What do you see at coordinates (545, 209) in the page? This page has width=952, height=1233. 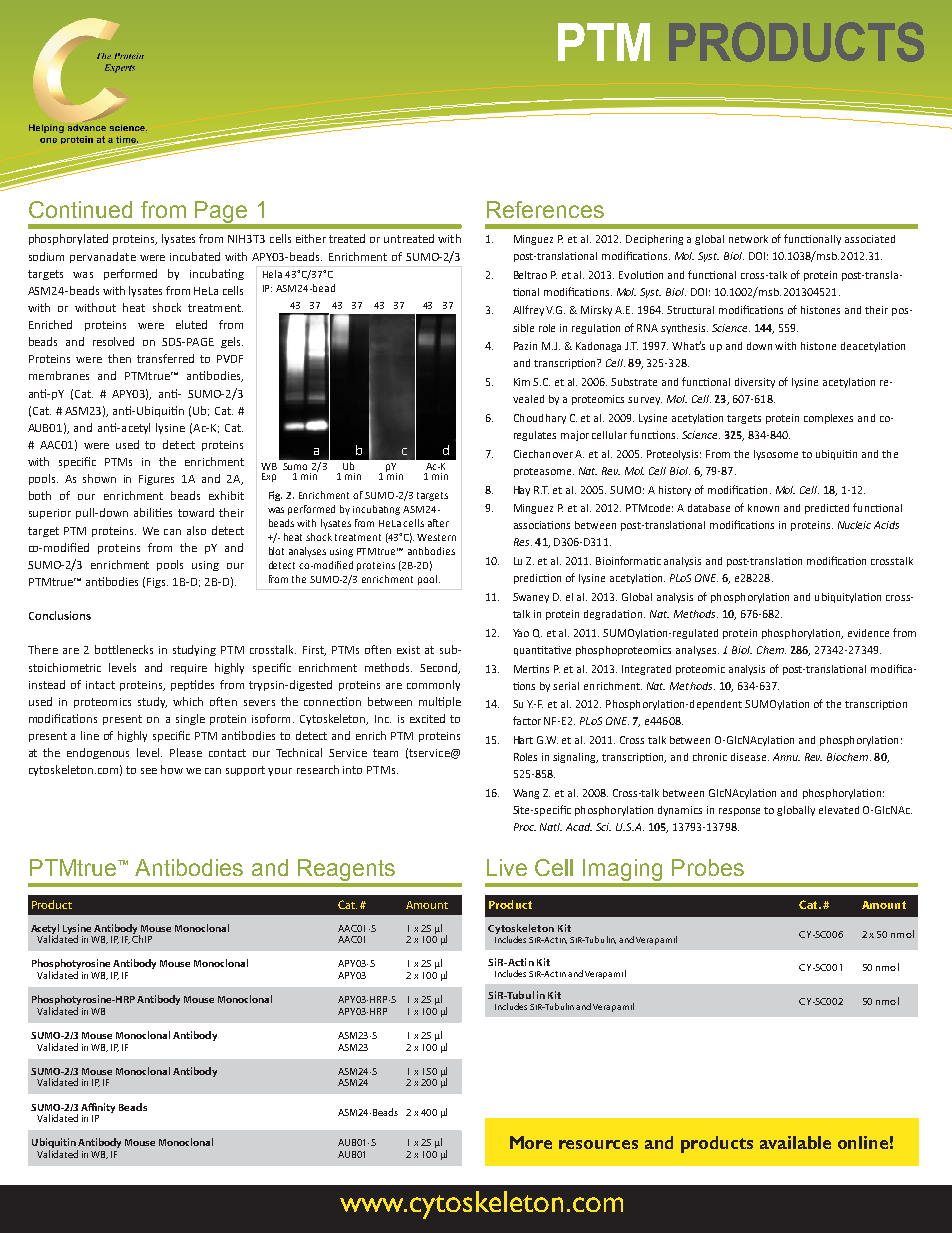 I see `References` at bounding box center [545, 209].
